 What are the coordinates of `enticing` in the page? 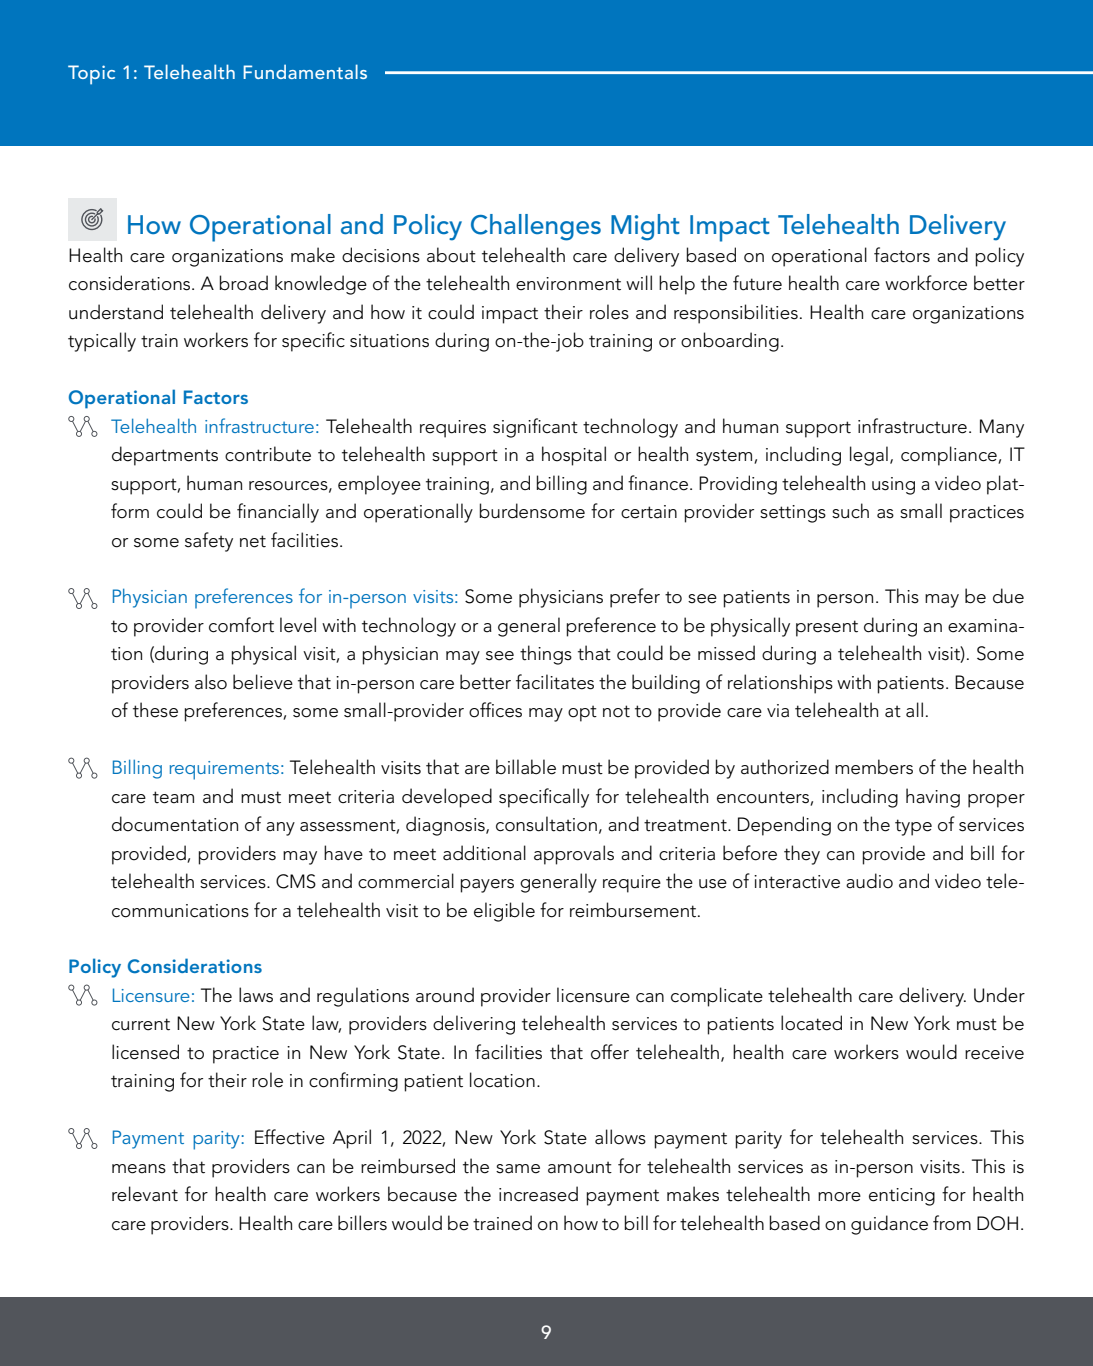 It's located at (902, 1197).
